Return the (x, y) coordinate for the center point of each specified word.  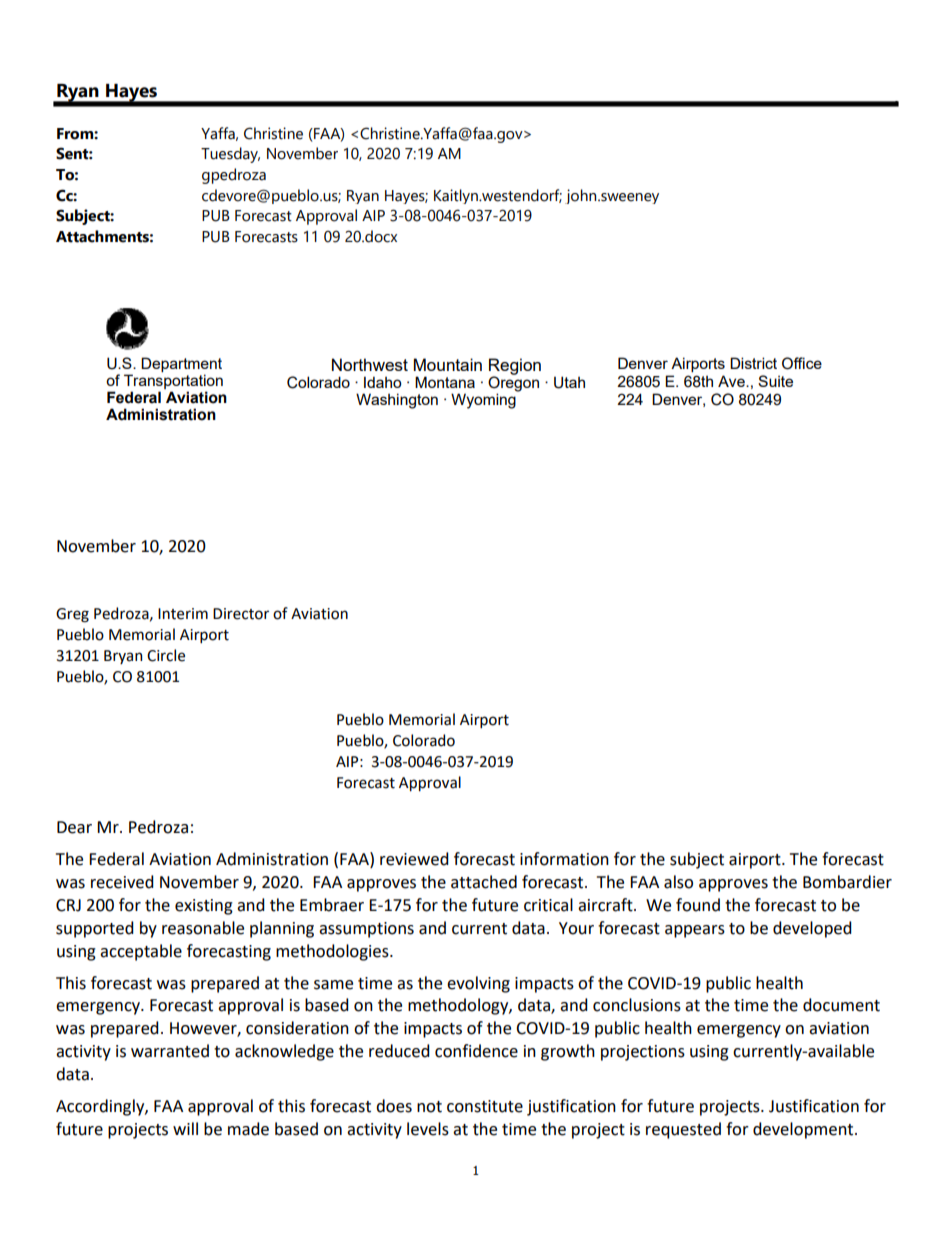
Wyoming (484, 400)
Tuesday (230, 155)
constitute (485, 1106)
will (185, 1128)
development (804, 1130)
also (678, 882)
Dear (74, 827)
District (753, 363)
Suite (775, 381)
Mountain (448, 364)
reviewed (414, 859)
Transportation (173, 383)
